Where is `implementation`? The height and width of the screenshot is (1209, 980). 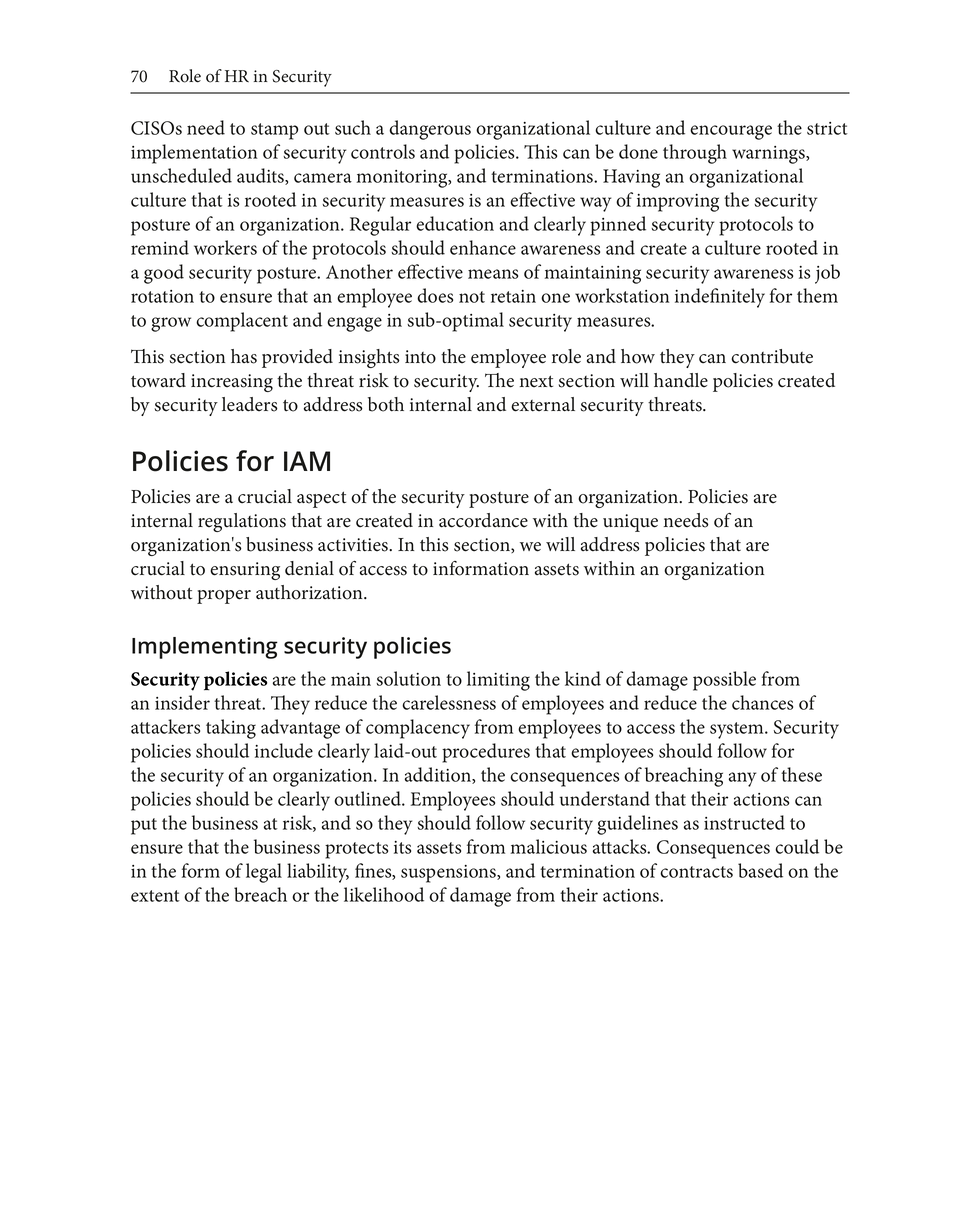 implementation is located at coordinates (194, 154).
